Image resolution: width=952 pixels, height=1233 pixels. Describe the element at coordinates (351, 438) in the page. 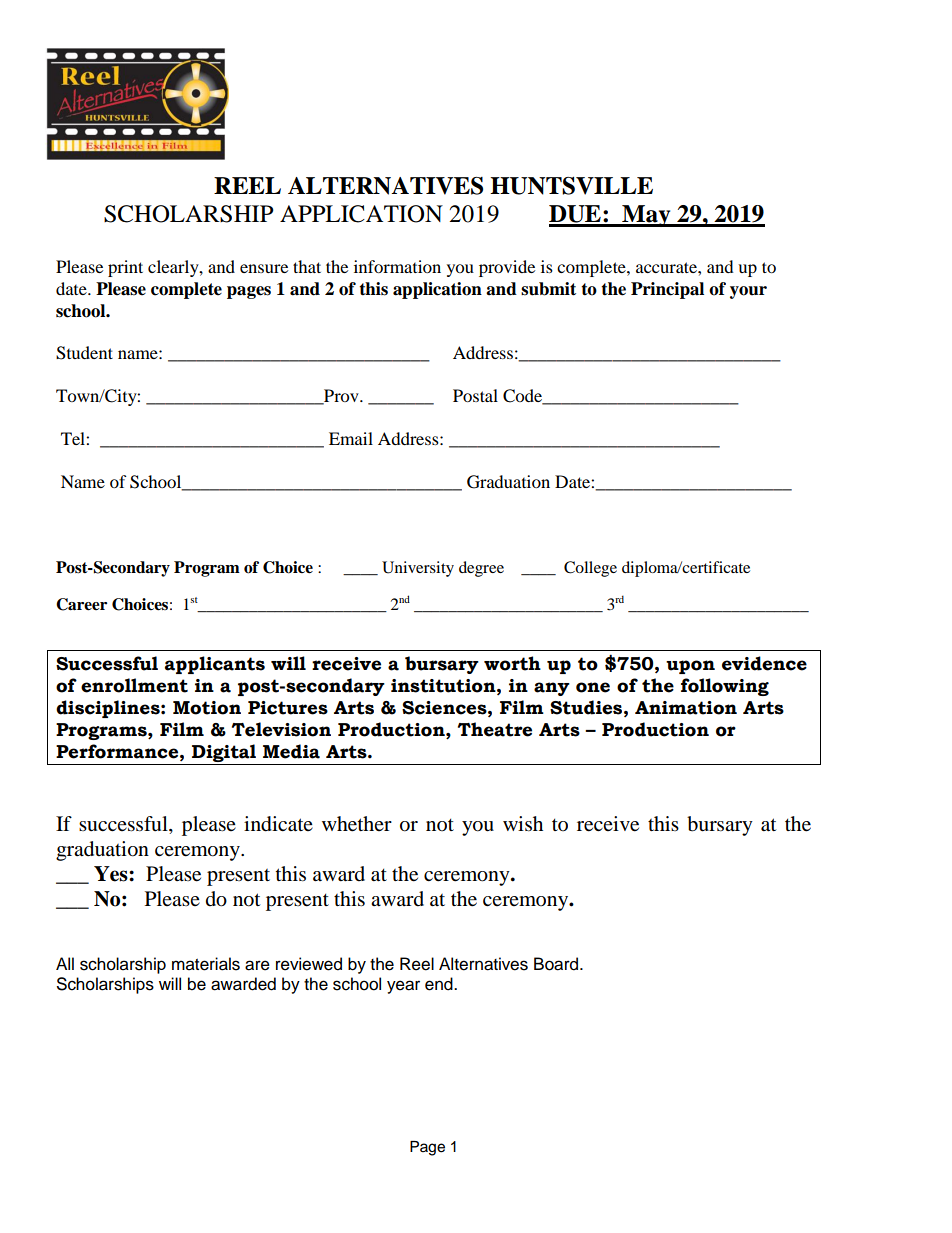

I see `Email` at that location.
